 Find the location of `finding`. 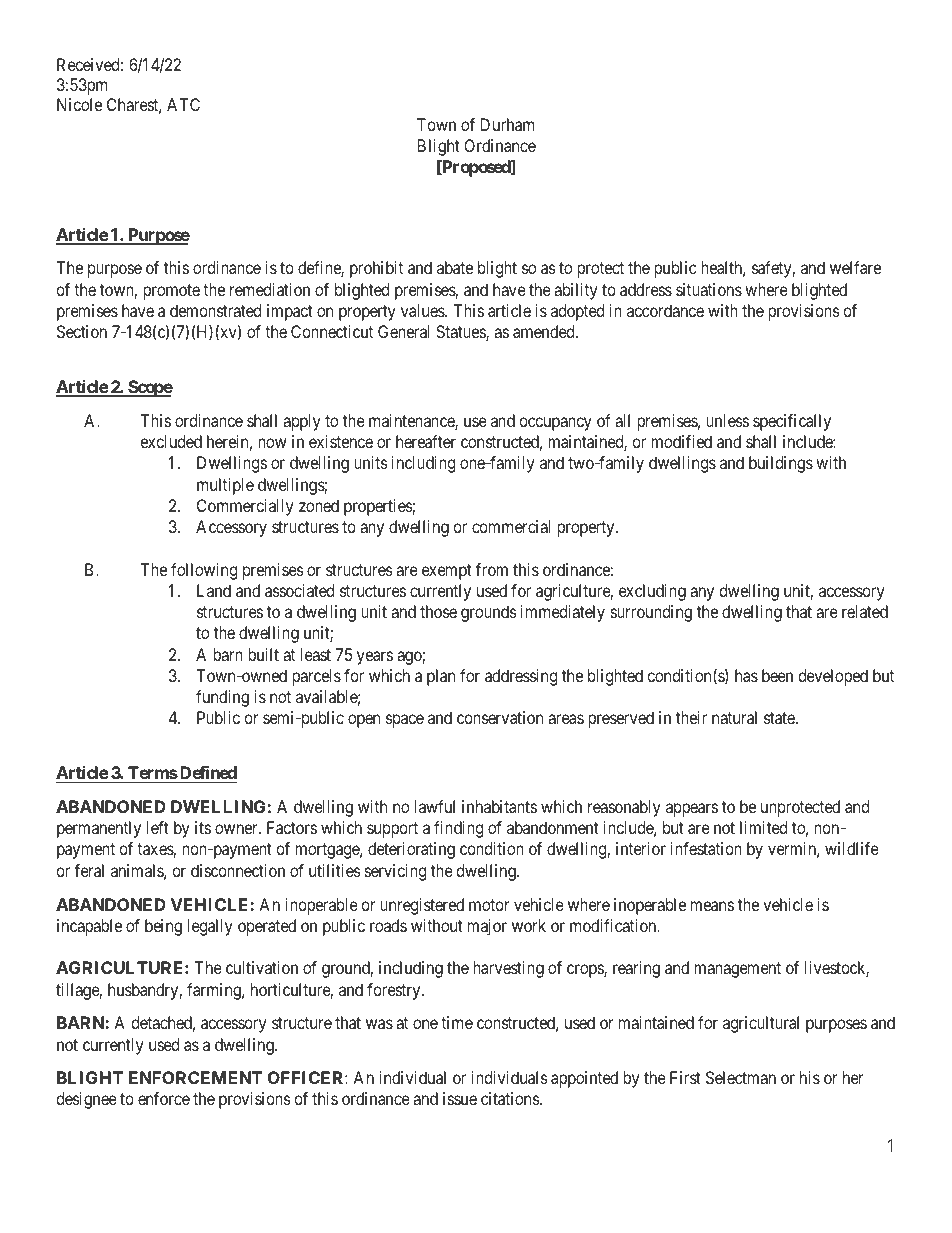

finding is located at coordinates (458, 829).
